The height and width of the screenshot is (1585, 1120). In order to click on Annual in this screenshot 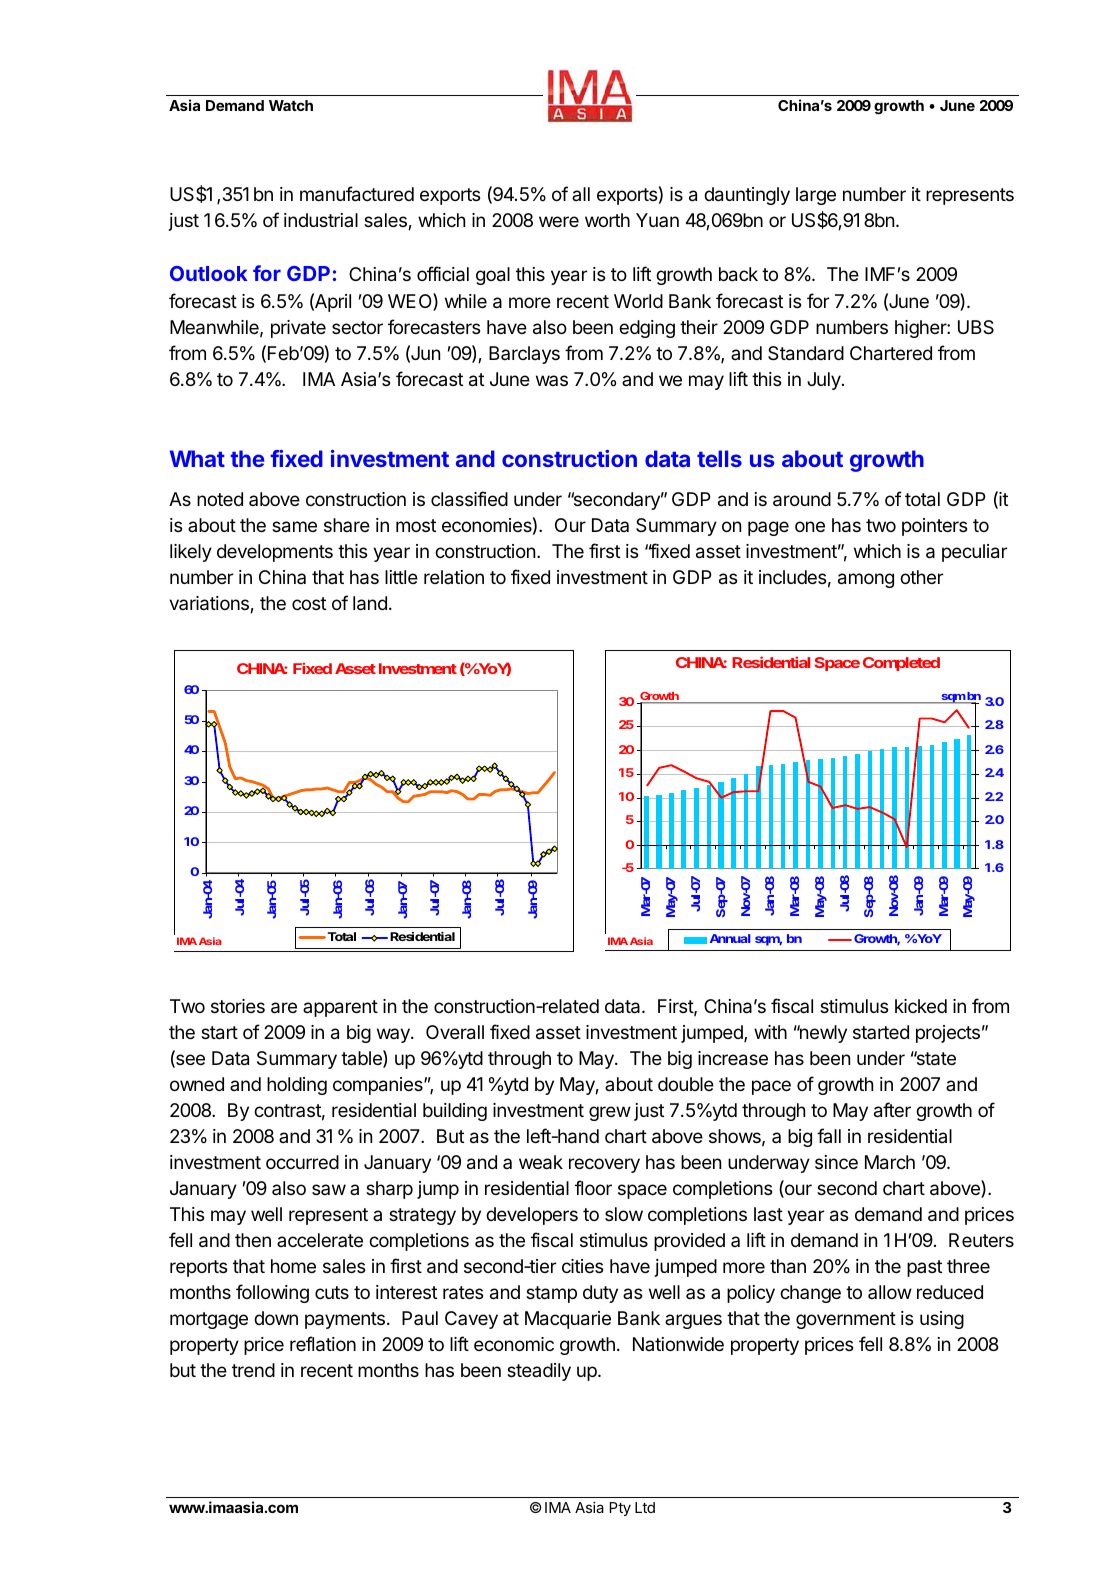, I will do `click(730, 938)`.
